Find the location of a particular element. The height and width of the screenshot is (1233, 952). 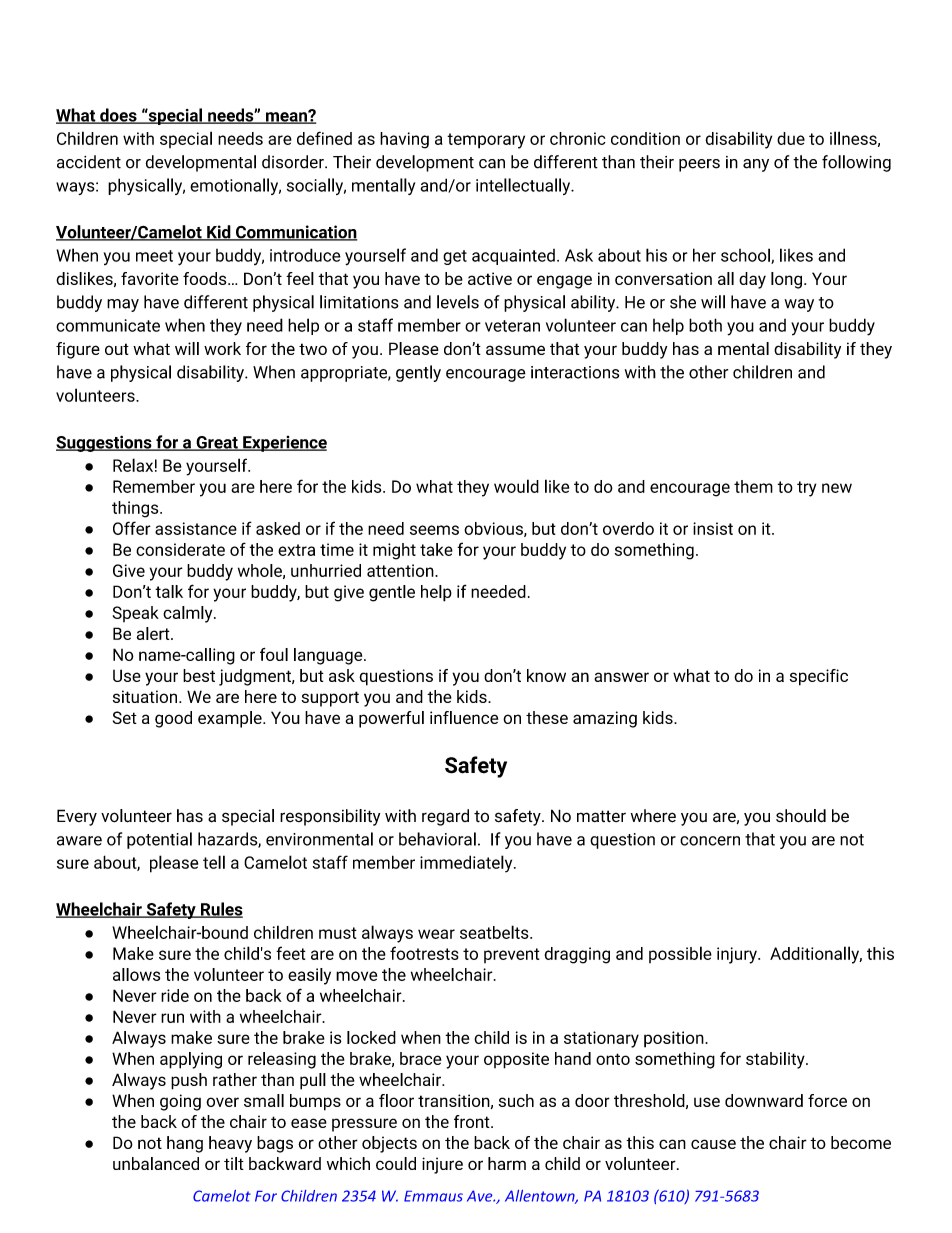

due is located at coordinates (791, 138).
